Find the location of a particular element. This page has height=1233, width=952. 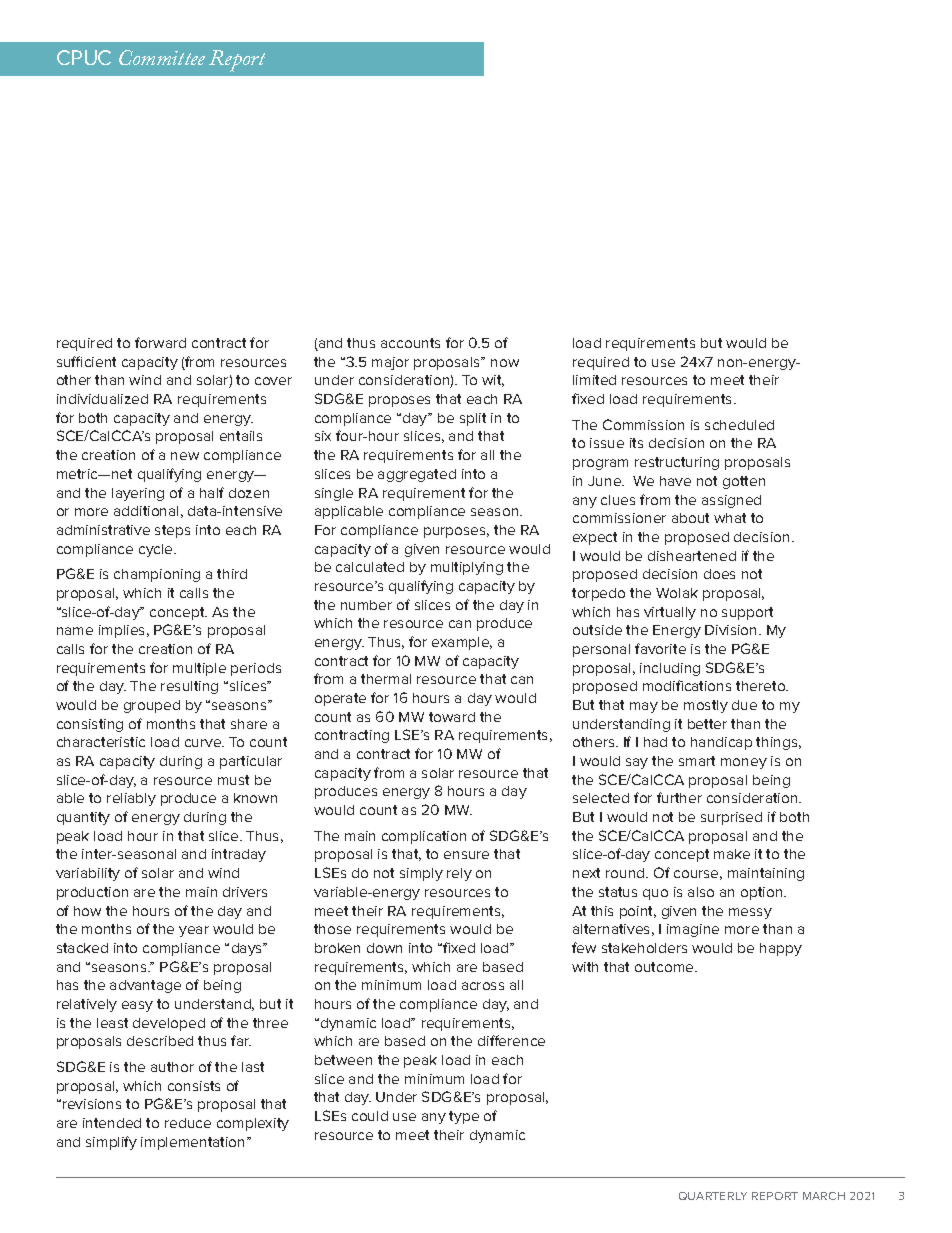

QUARTERLY is located at coordinates (713, 1196).
